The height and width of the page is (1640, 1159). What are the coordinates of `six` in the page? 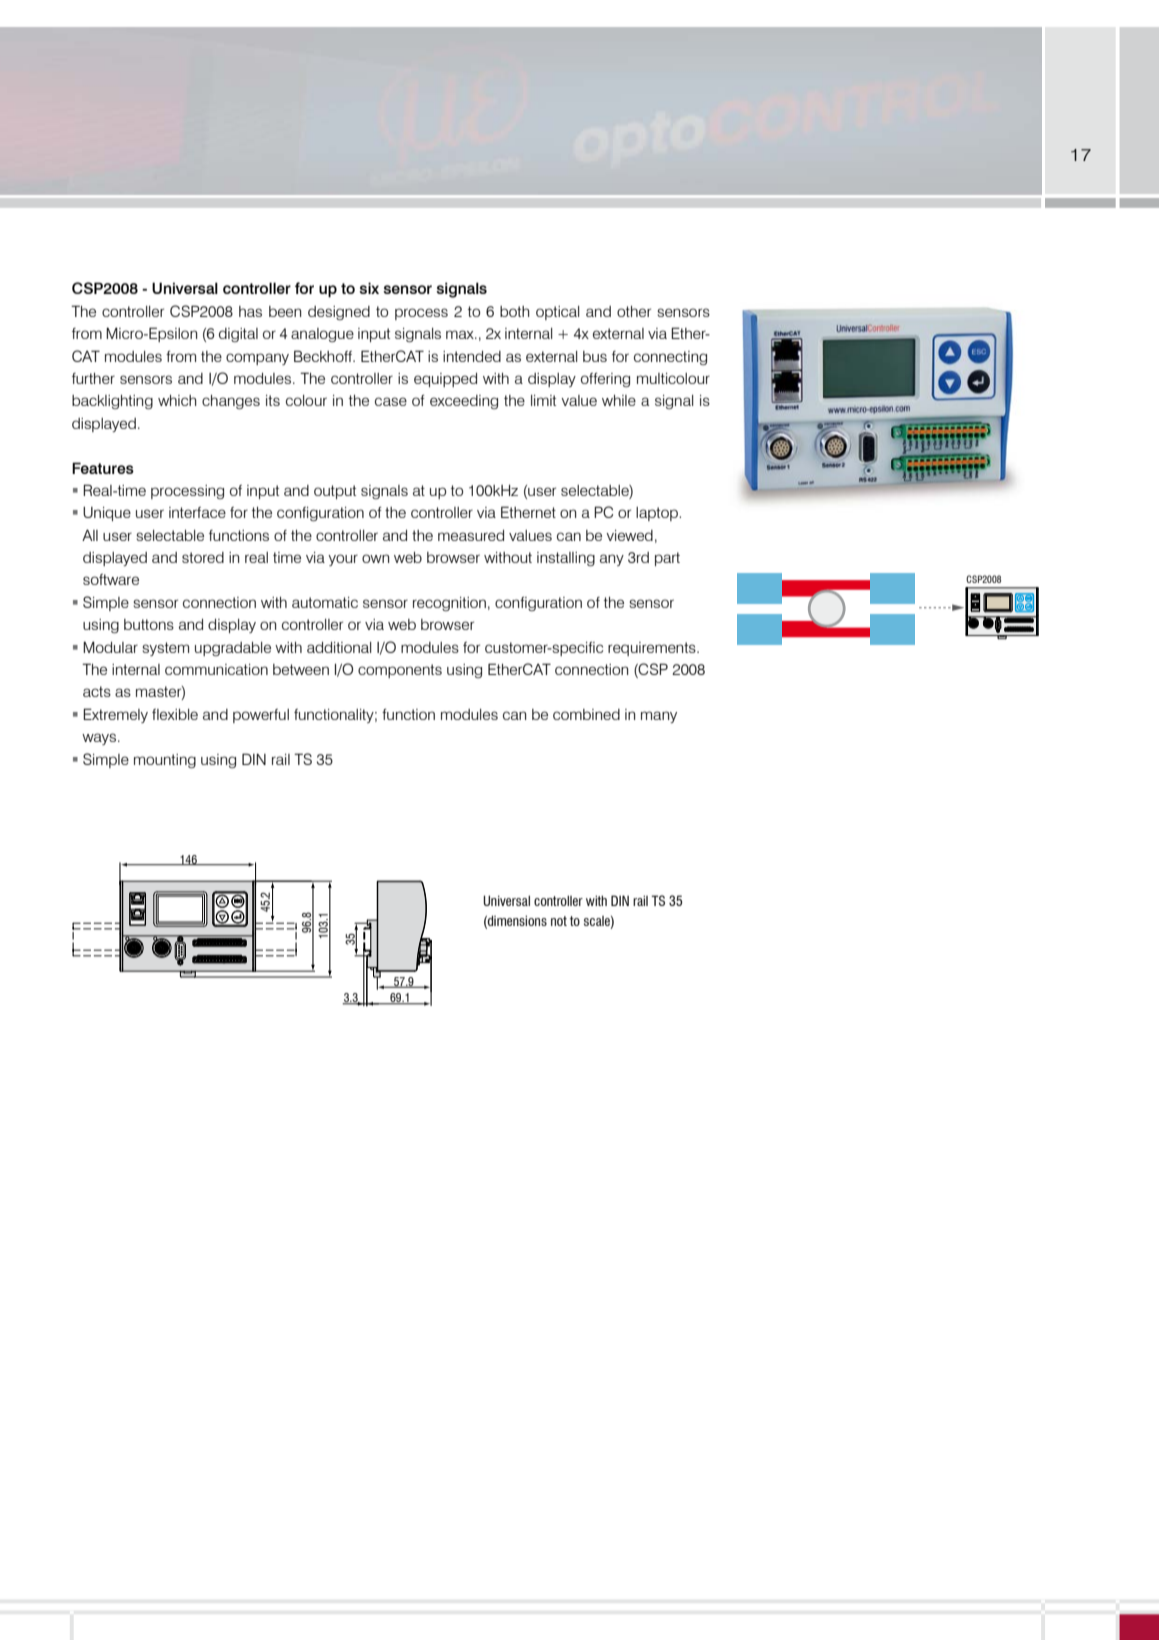 It's located at (369, 288).
